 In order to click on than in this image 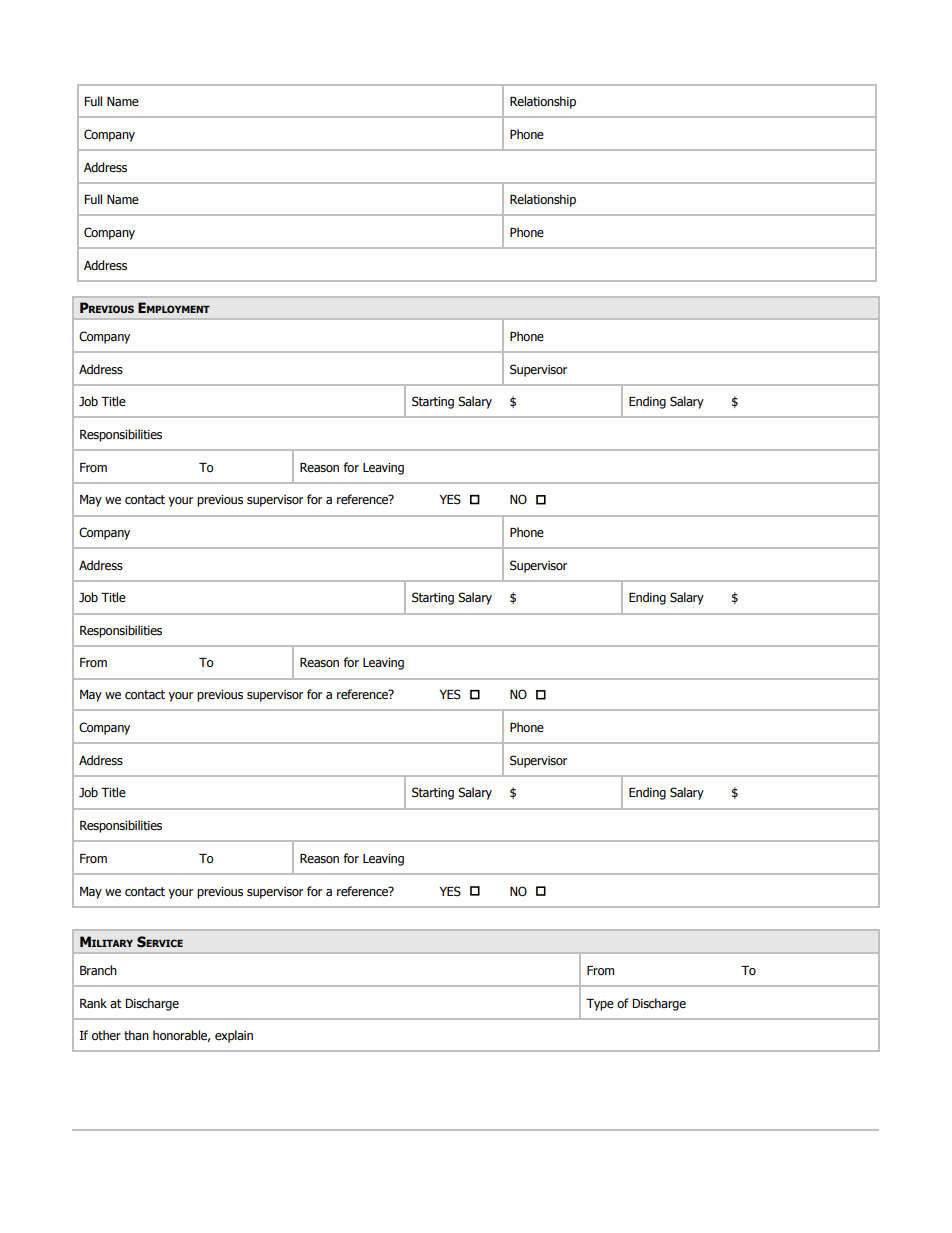, I will do `click(136, 1035)`.
